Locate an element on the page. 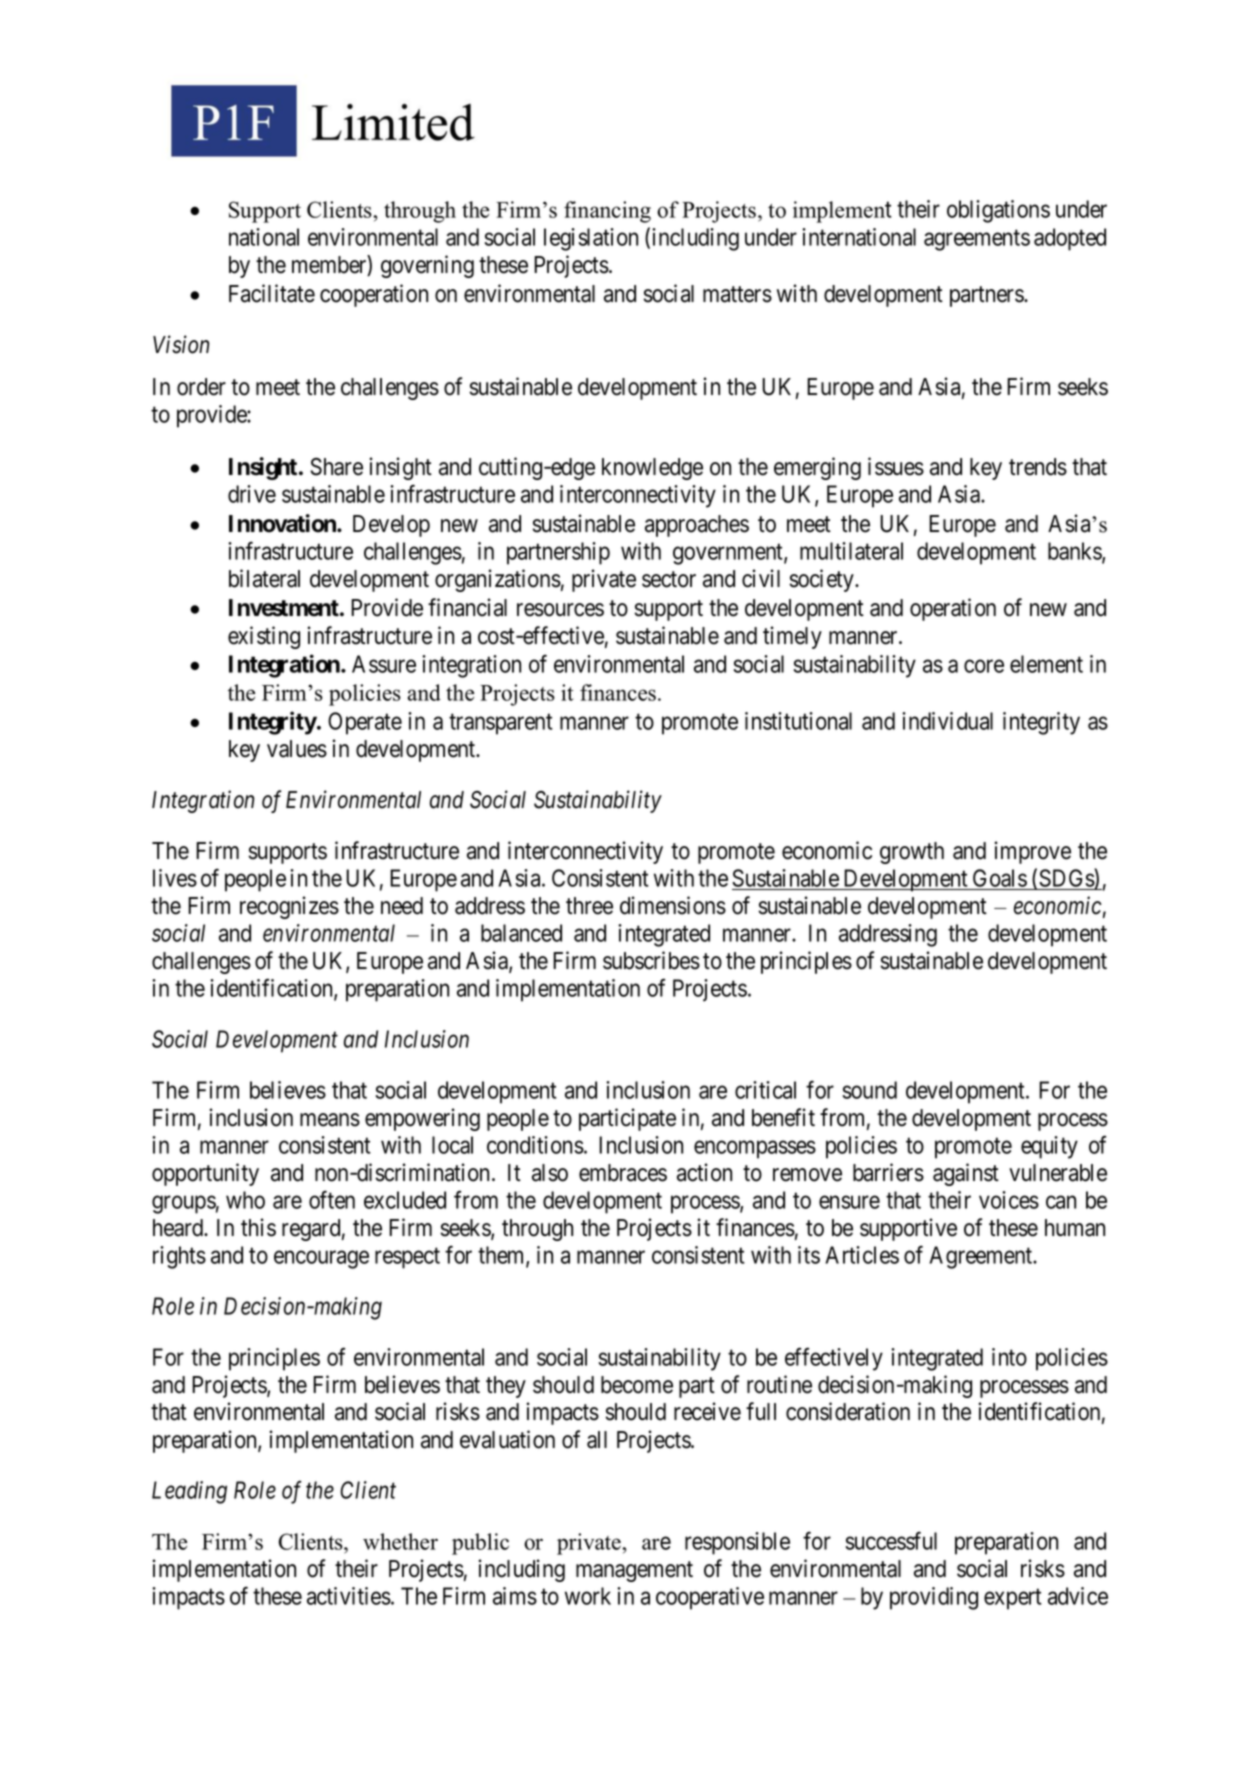  sound is located at coordinates (870, 1090).
